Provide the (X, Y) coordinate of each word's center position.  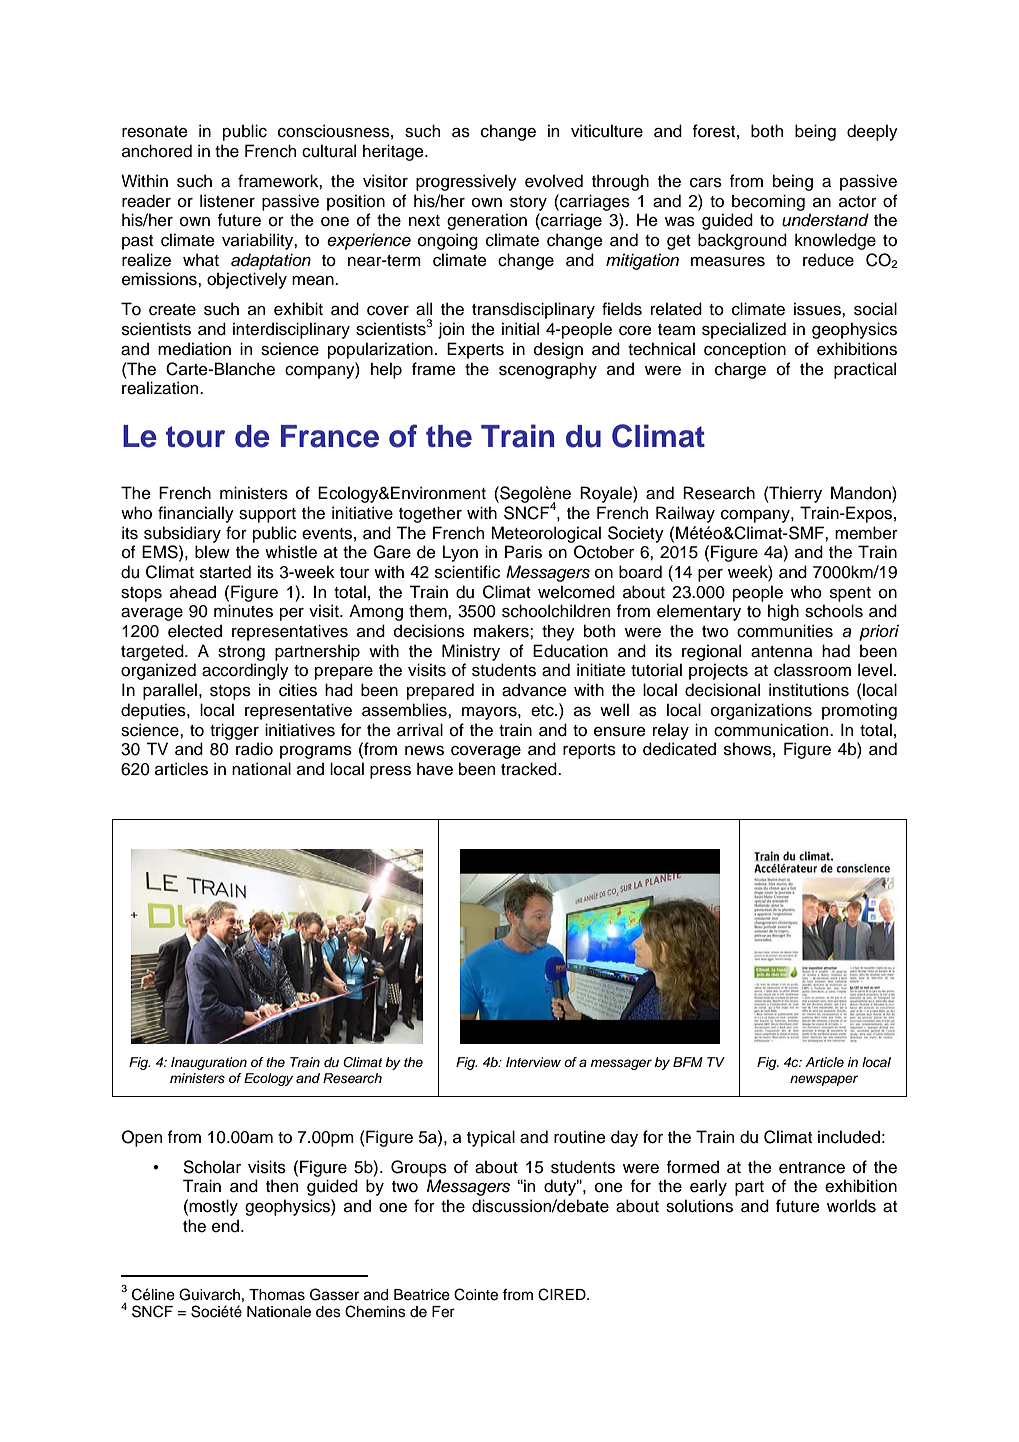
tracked (530, 769)
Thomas (277, 1295)
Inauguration (209, 1063)
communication (772, 730)
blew (212, 552)
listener (227, 201)
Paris (523, 552)
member (866, 533)
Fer (443, 1312)
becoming (768, 202)
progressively (466, 182)
